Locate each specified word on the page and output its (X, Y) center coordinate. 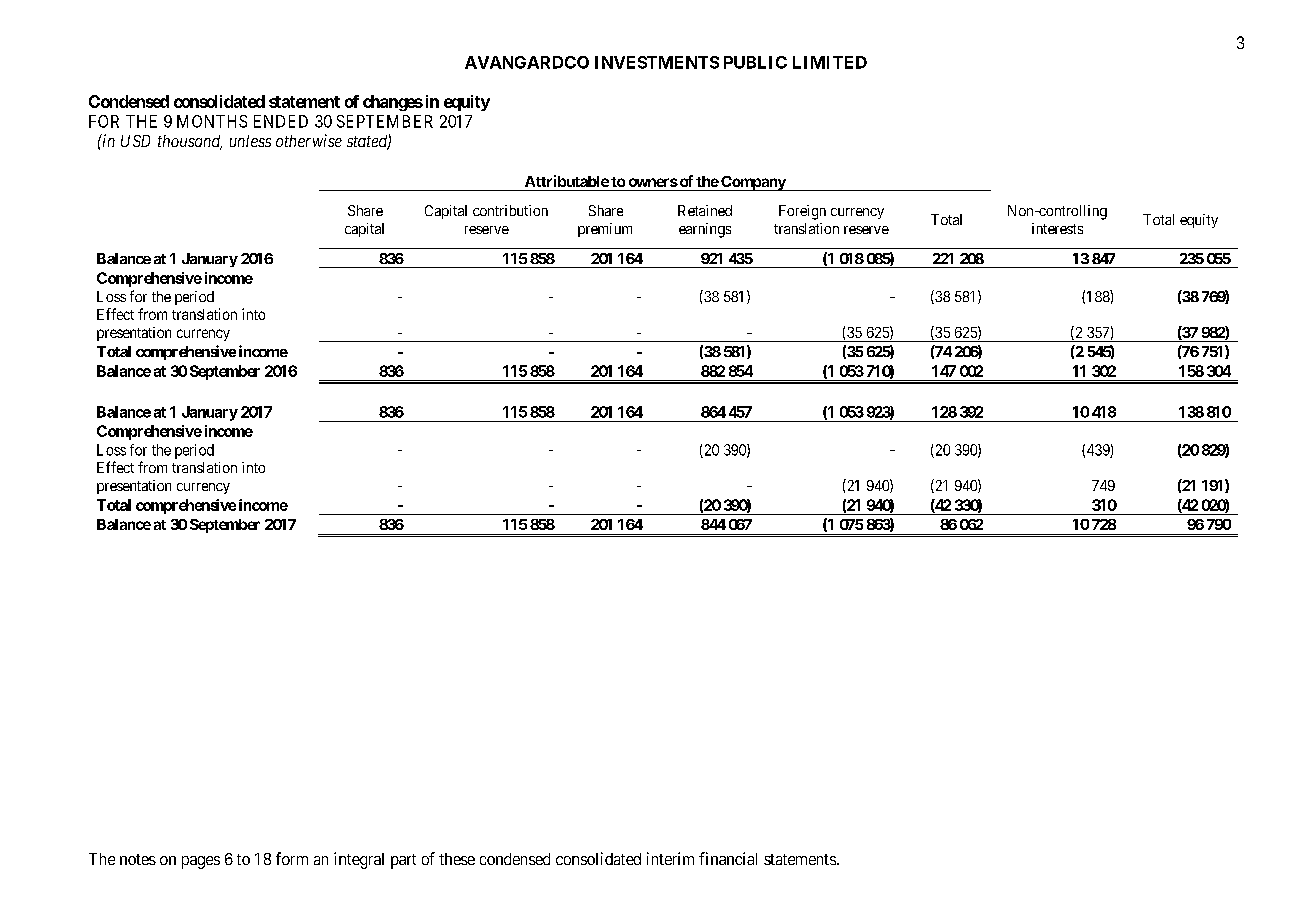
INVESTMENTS (657, 62)
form (292, 858)
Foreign (802, 212)
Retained (705, 210)
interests (1057, 228)
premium (605, 230)
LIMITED (830, 62)
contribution (510, 210)
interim (670, 858)
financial (728, 858)
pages (201, 862)
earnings (705, 230)
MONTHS (212, 121)
